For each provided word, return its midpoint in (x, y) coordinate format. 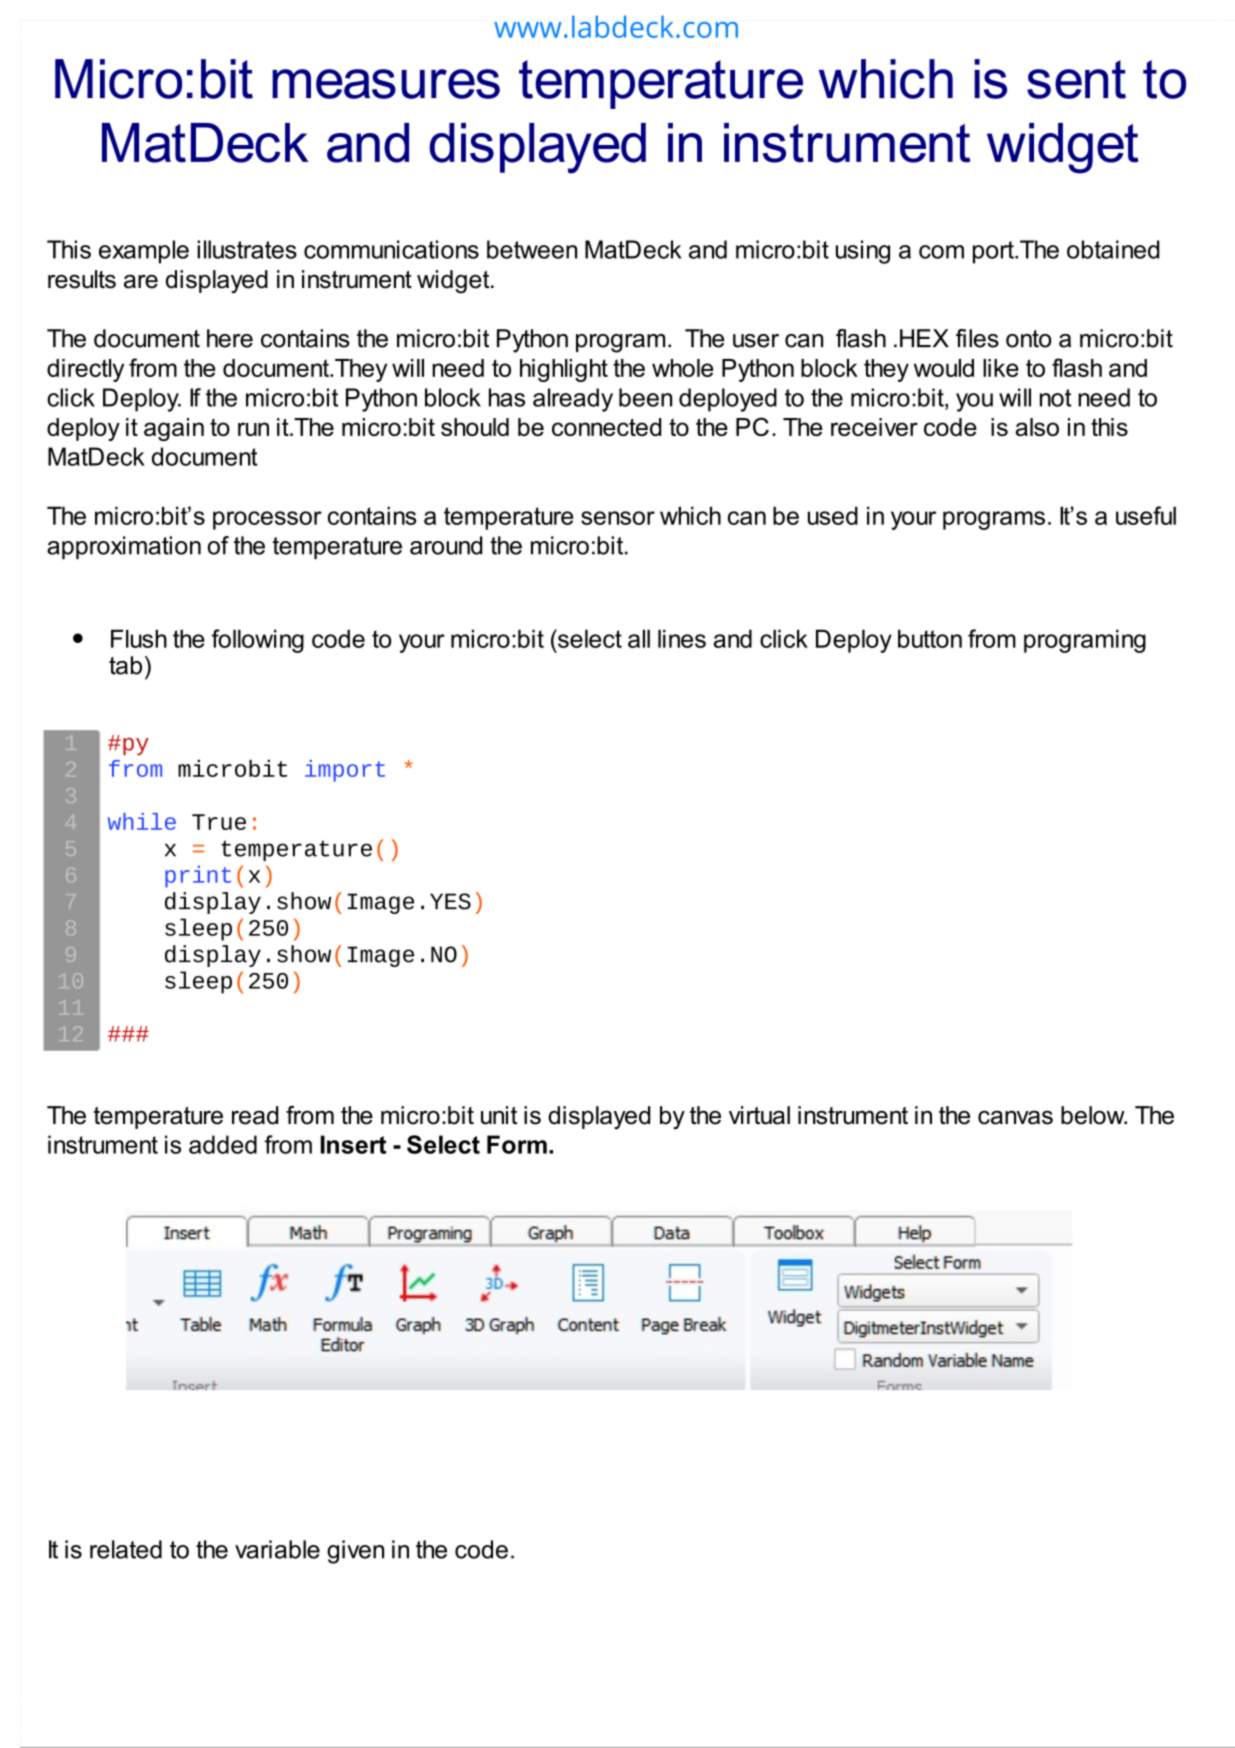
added (223, 1144)
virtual (759, 1115)
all (639, 638)
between (532, 249)
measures (386, 84)
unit (499, 1115)
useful (1146, 515)
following (258, 641)
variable (277, 1549)
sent (1076, 79)
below (1094, 1115)
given (355, 1552)
